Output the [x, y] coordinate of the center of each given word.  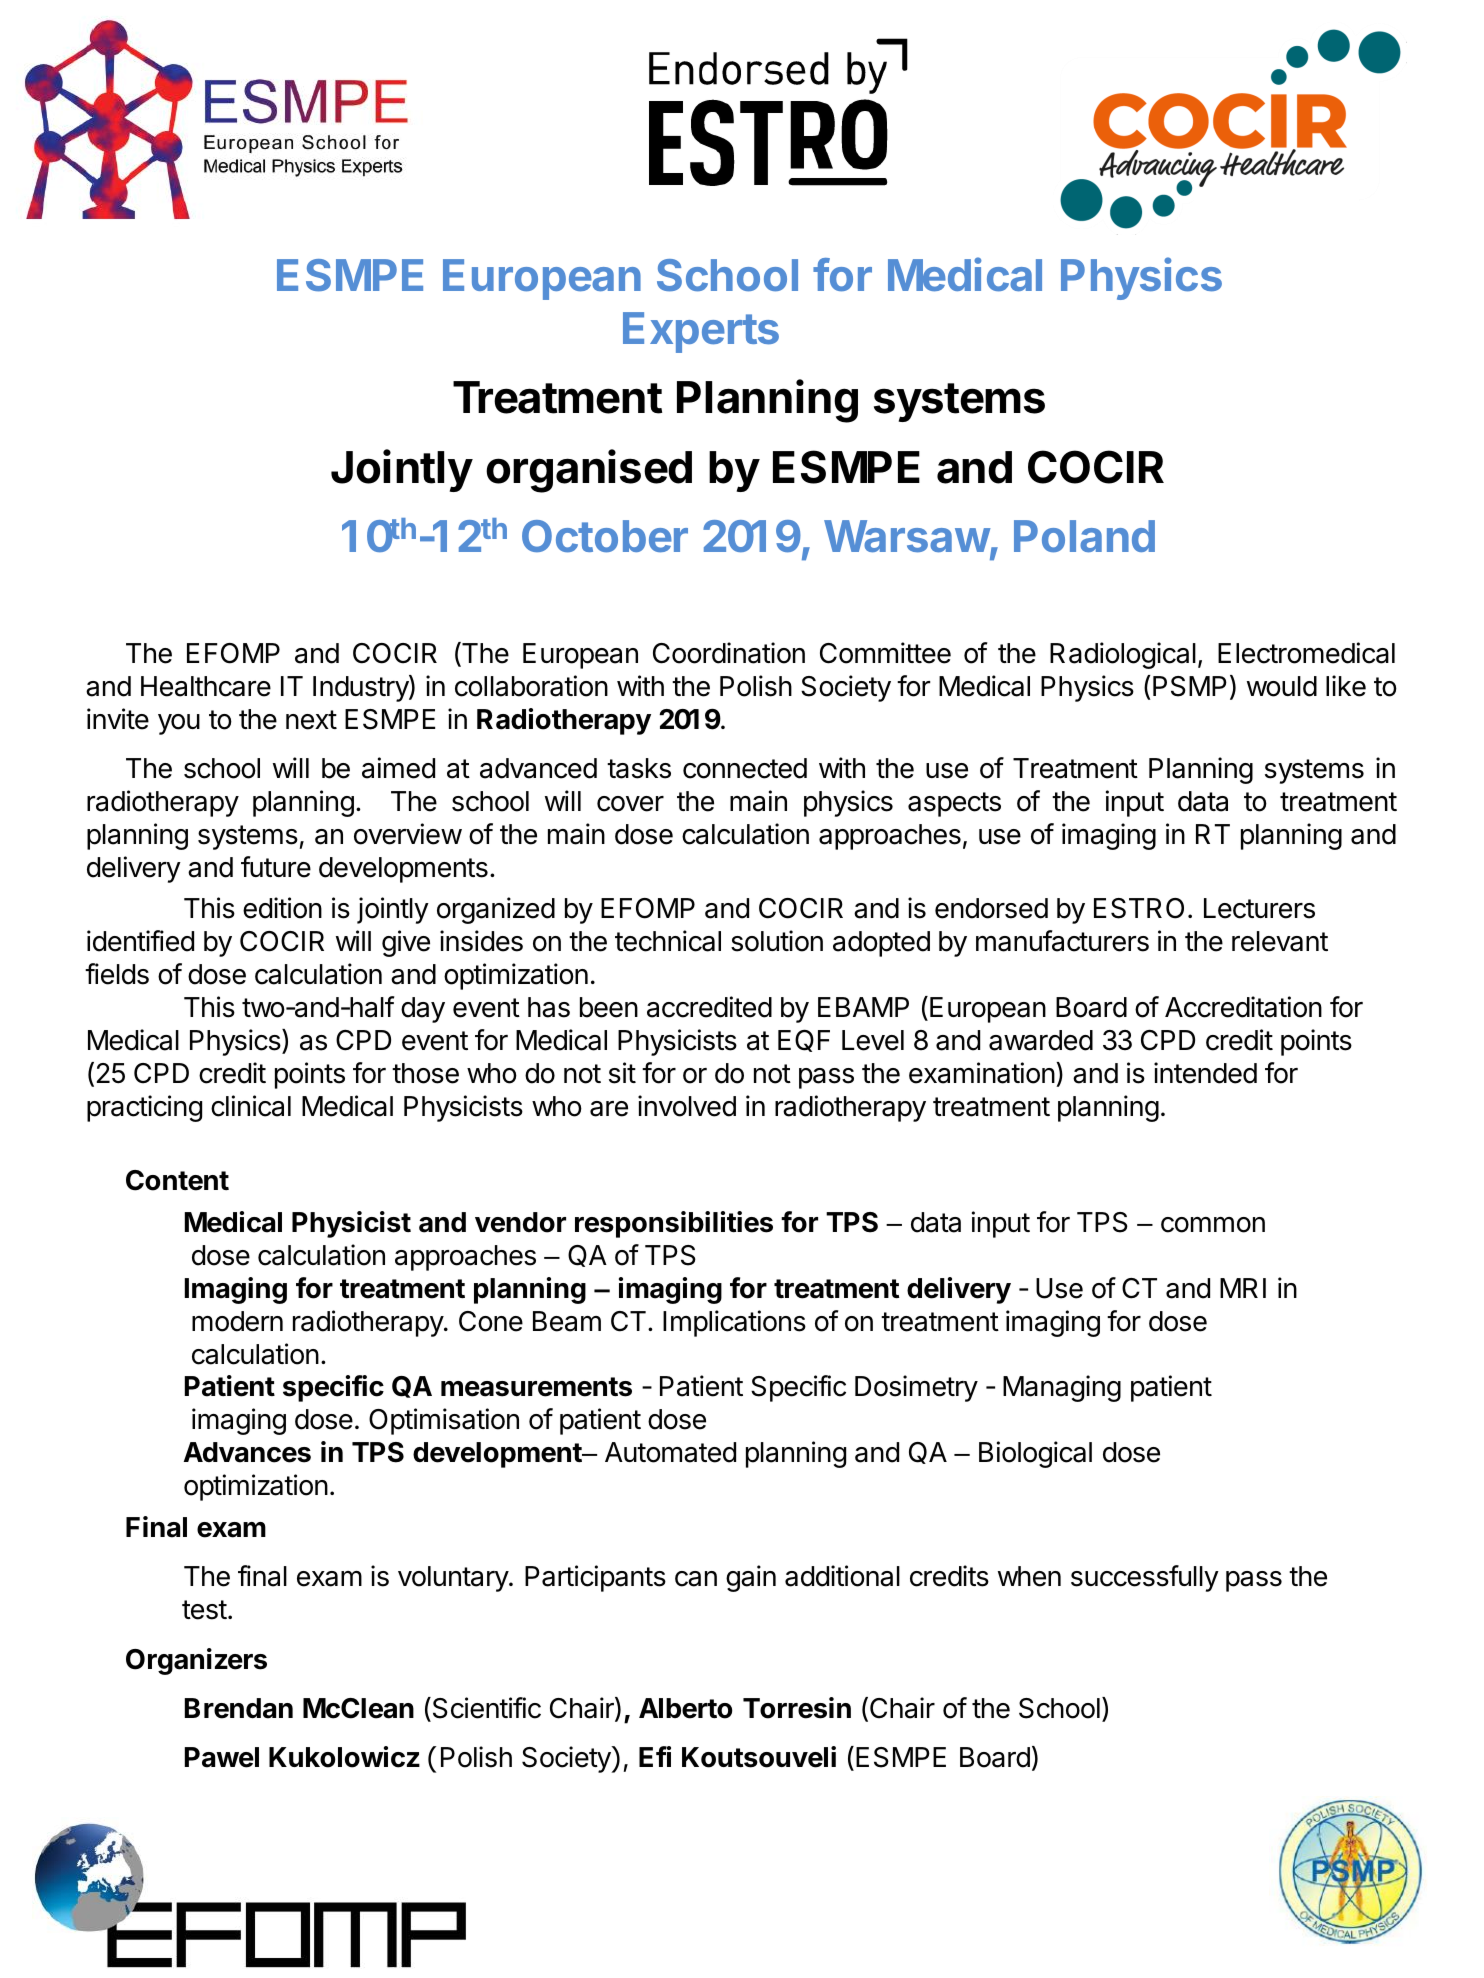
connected [745, 768]
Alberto [685, 1708]
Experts [701, 332]
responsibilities [674, 1224]
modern [237, 1321]
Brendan [239, 1708]
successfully [1145, 1578]
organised [589, 471]
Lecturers [1259, 908]
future [276, 867]
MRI [1243, 1288]
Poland [1084, 536]
